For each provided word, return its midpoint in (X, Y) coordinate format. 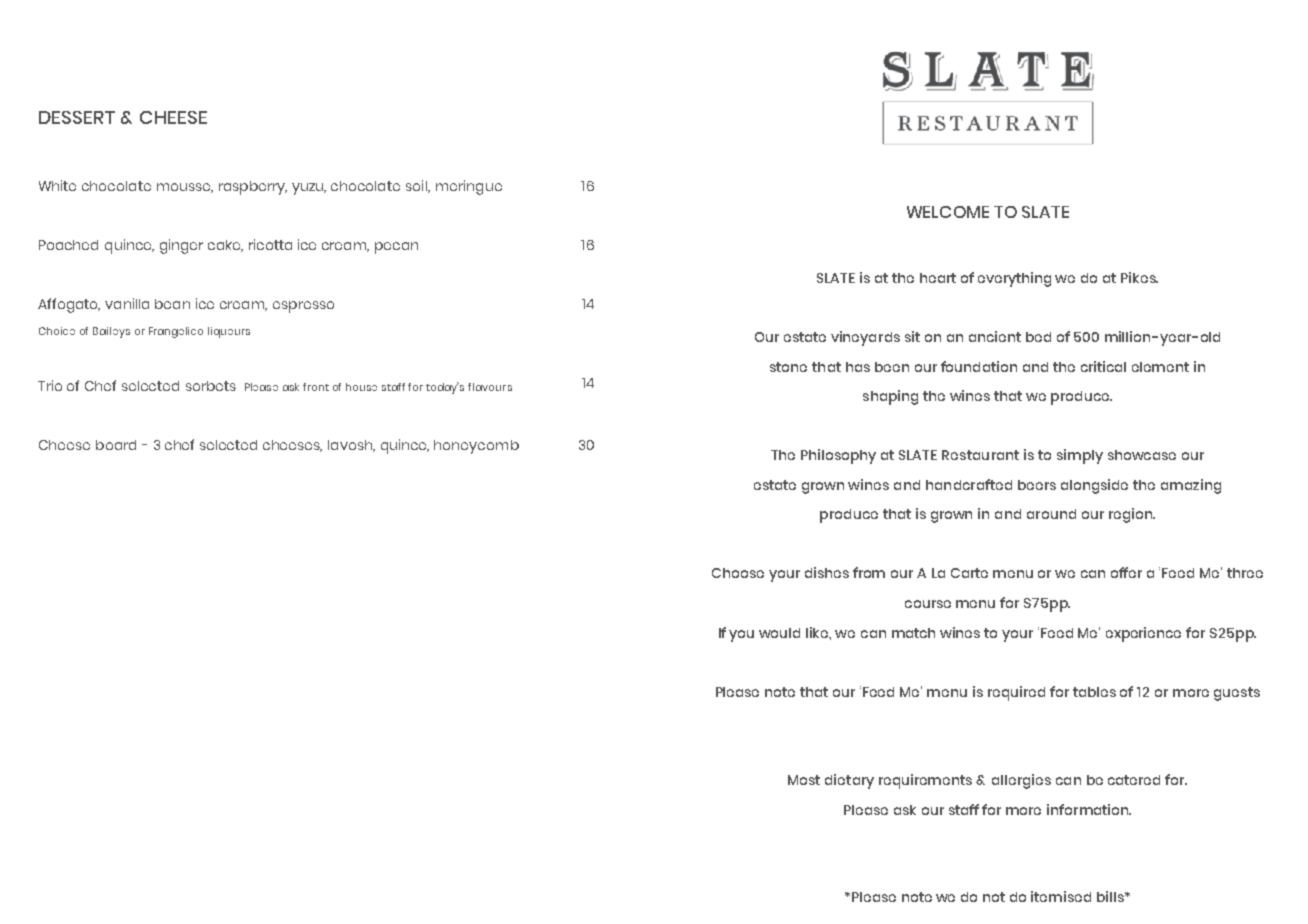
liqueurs (229, 332)
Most (804, 780)
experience (1143, 634)
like (818, 633)
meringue (469, 187)
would (779, 633)
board (116, 445)
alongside (1094, 486)
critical (1103, 366)
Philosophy (838, 456)
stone (788, 367)
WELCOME (948, 212)
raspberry (253, 188)
